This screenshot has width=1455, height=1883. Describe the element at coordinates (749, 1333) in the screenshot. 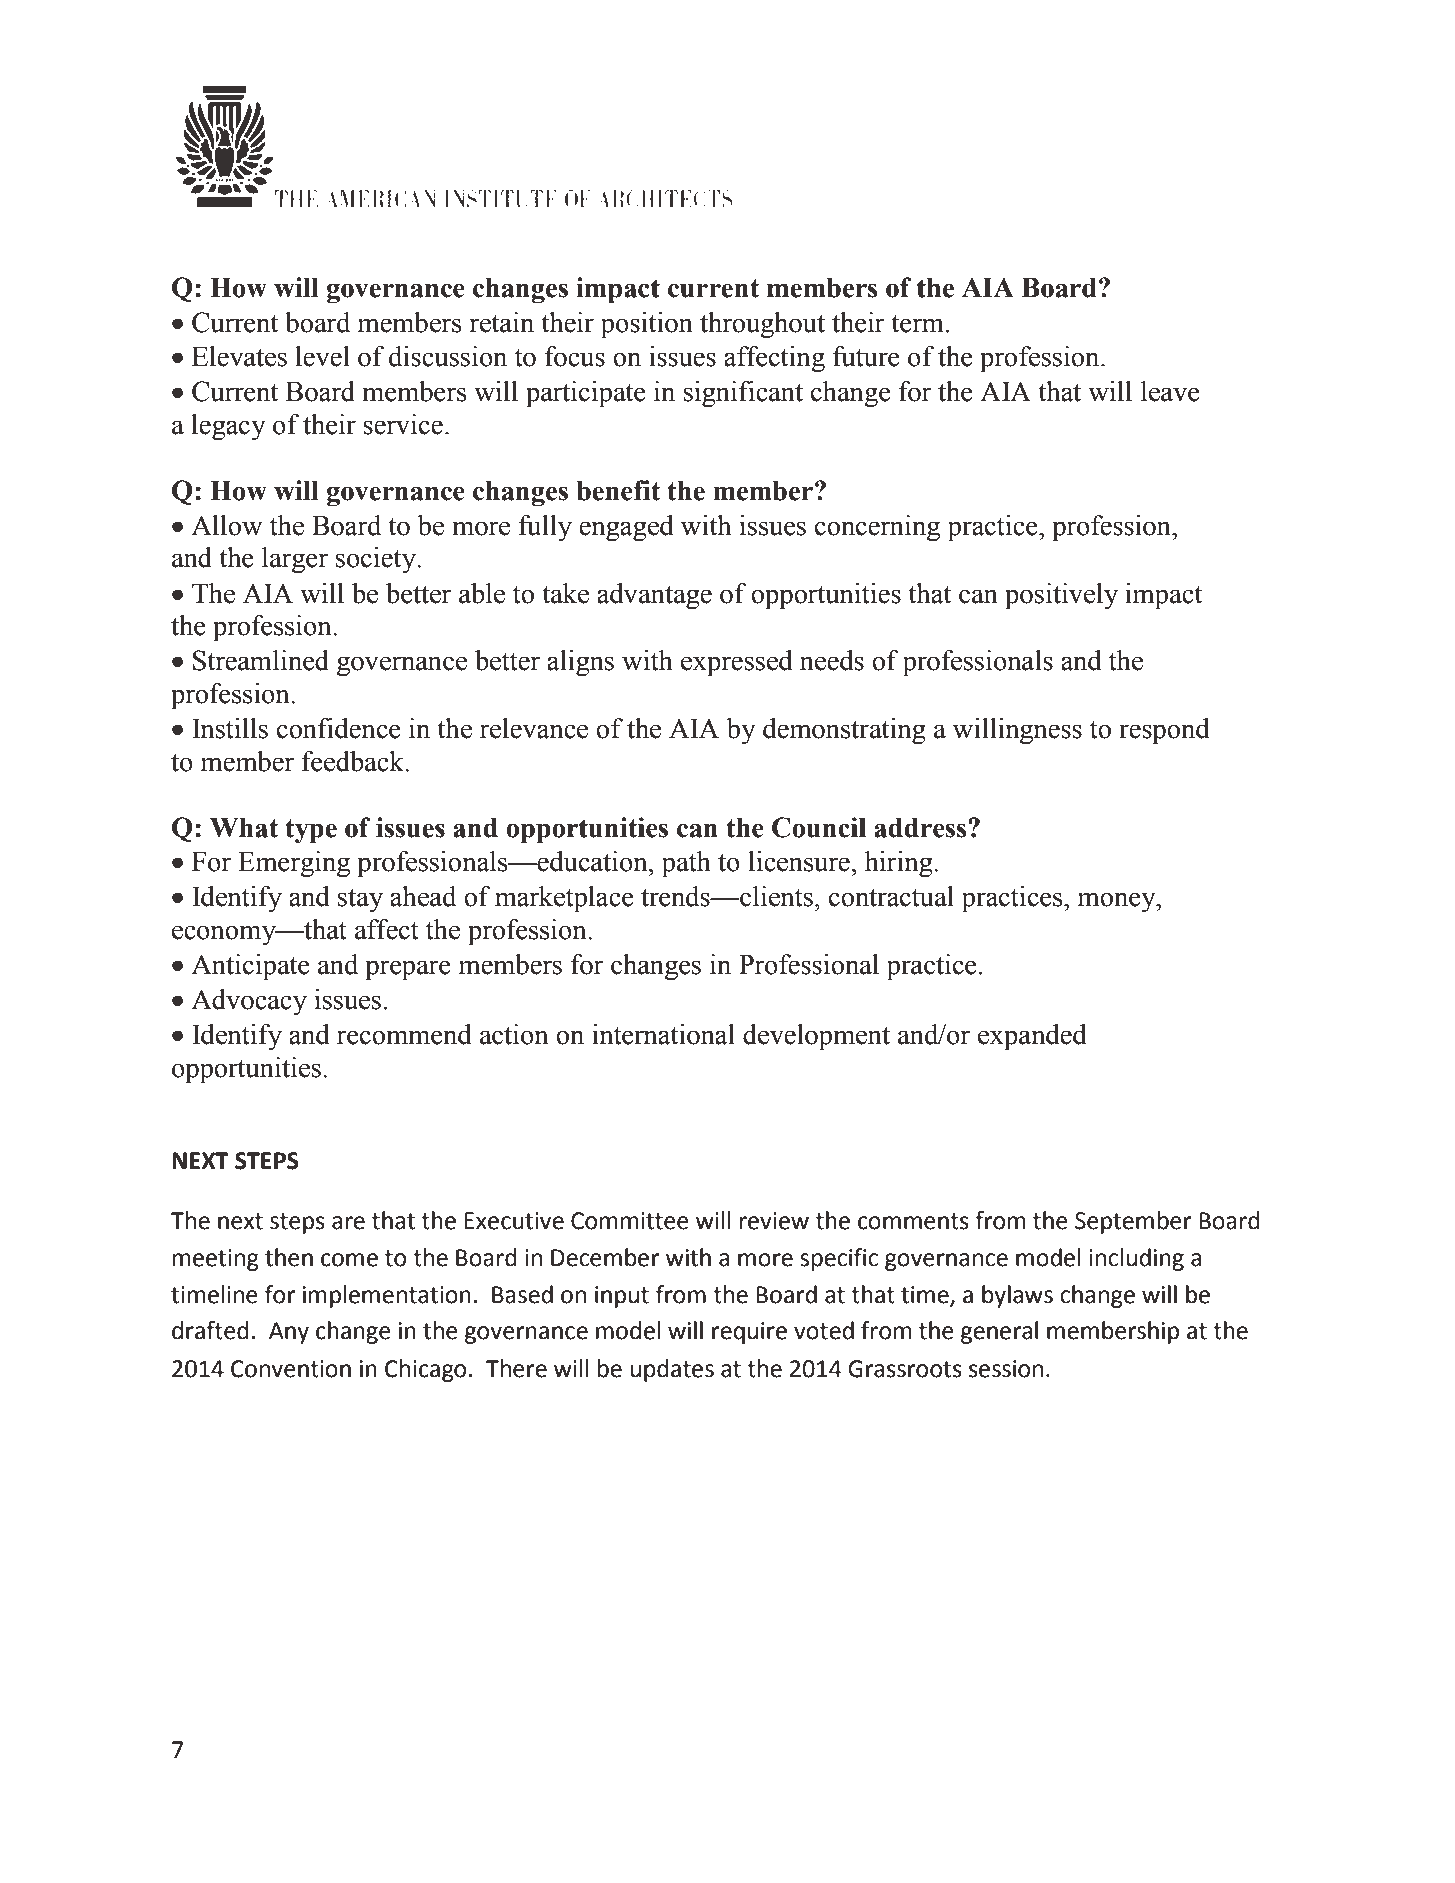

I see `require` at that location.
